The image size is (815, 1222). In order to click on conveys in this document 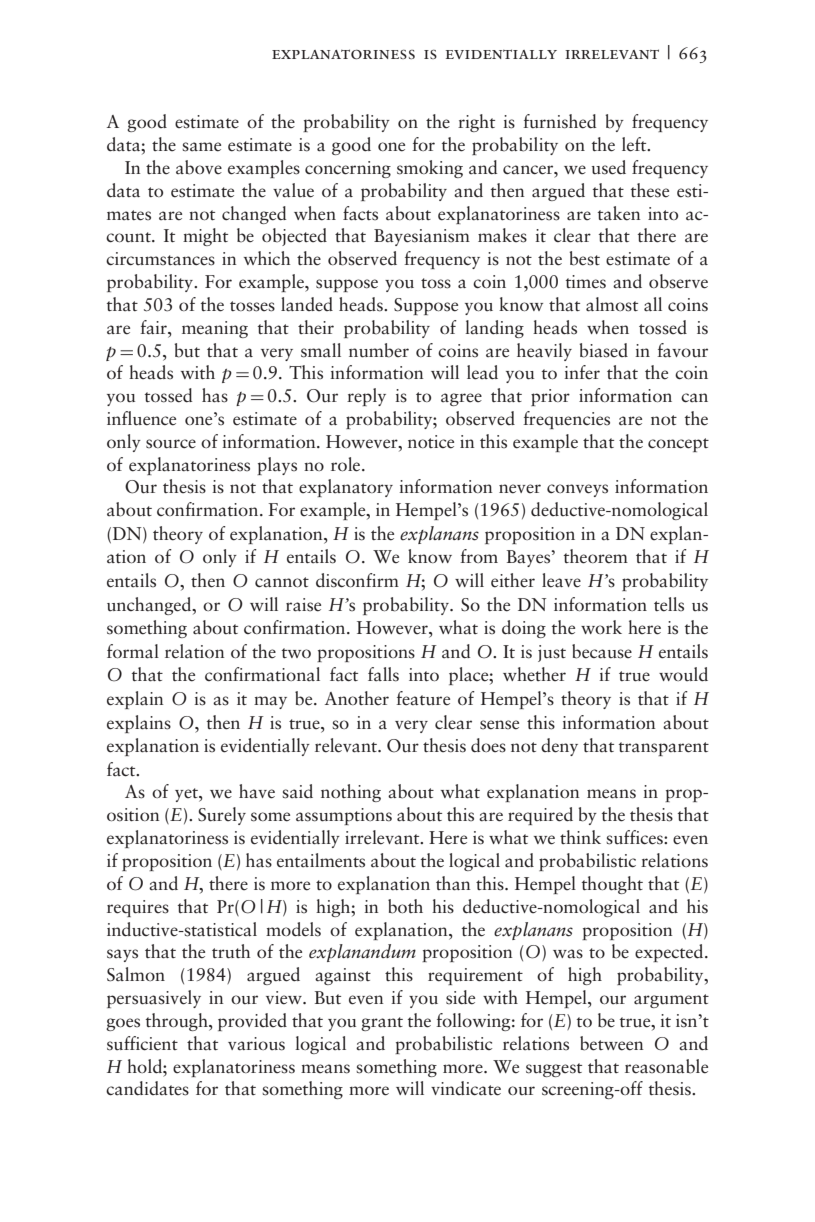, I will do `click(577, 490)`.
